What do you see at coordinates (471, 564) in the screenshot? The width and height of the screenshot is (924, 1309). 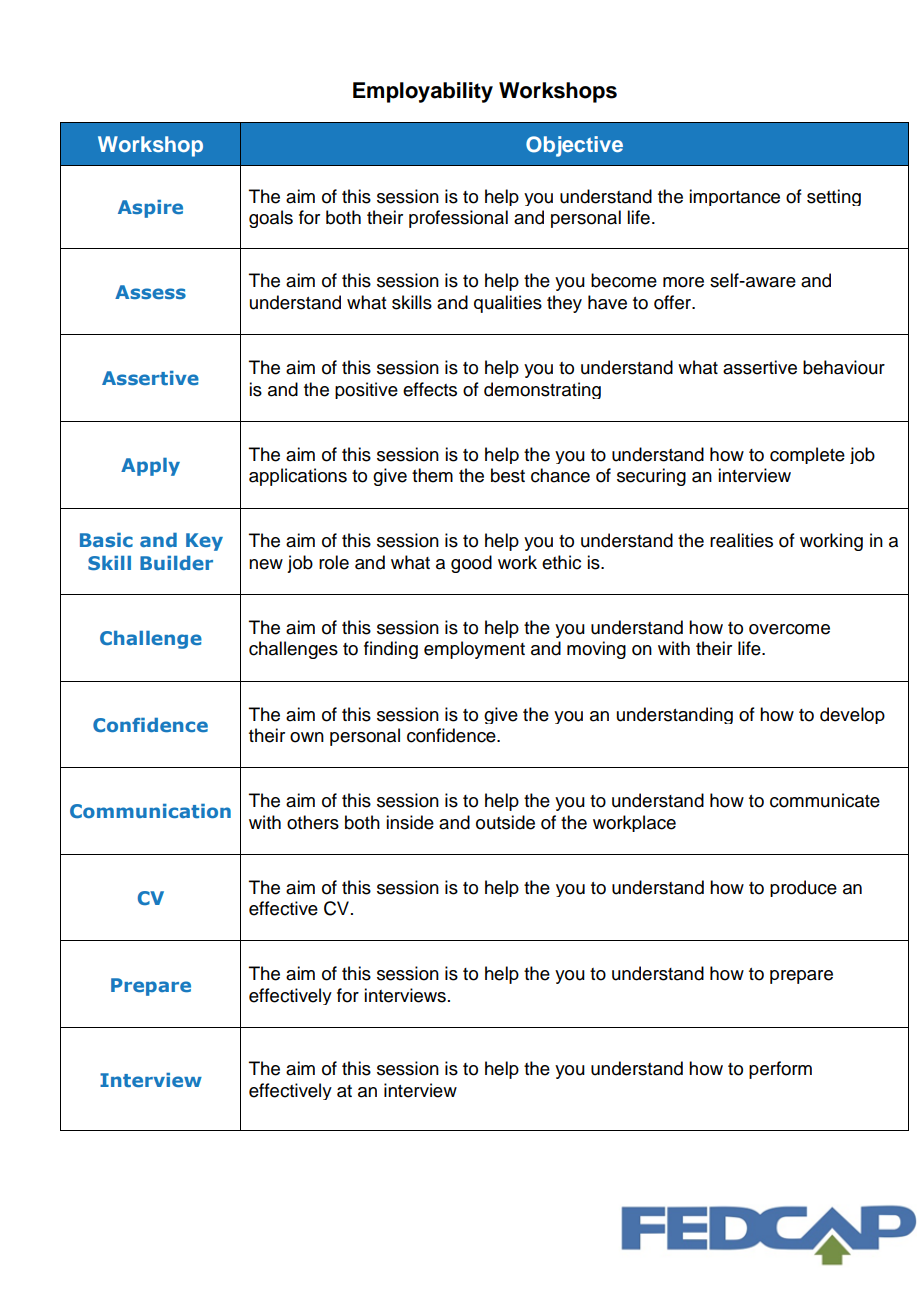 I see `good` at bounding box center [471, 564].
